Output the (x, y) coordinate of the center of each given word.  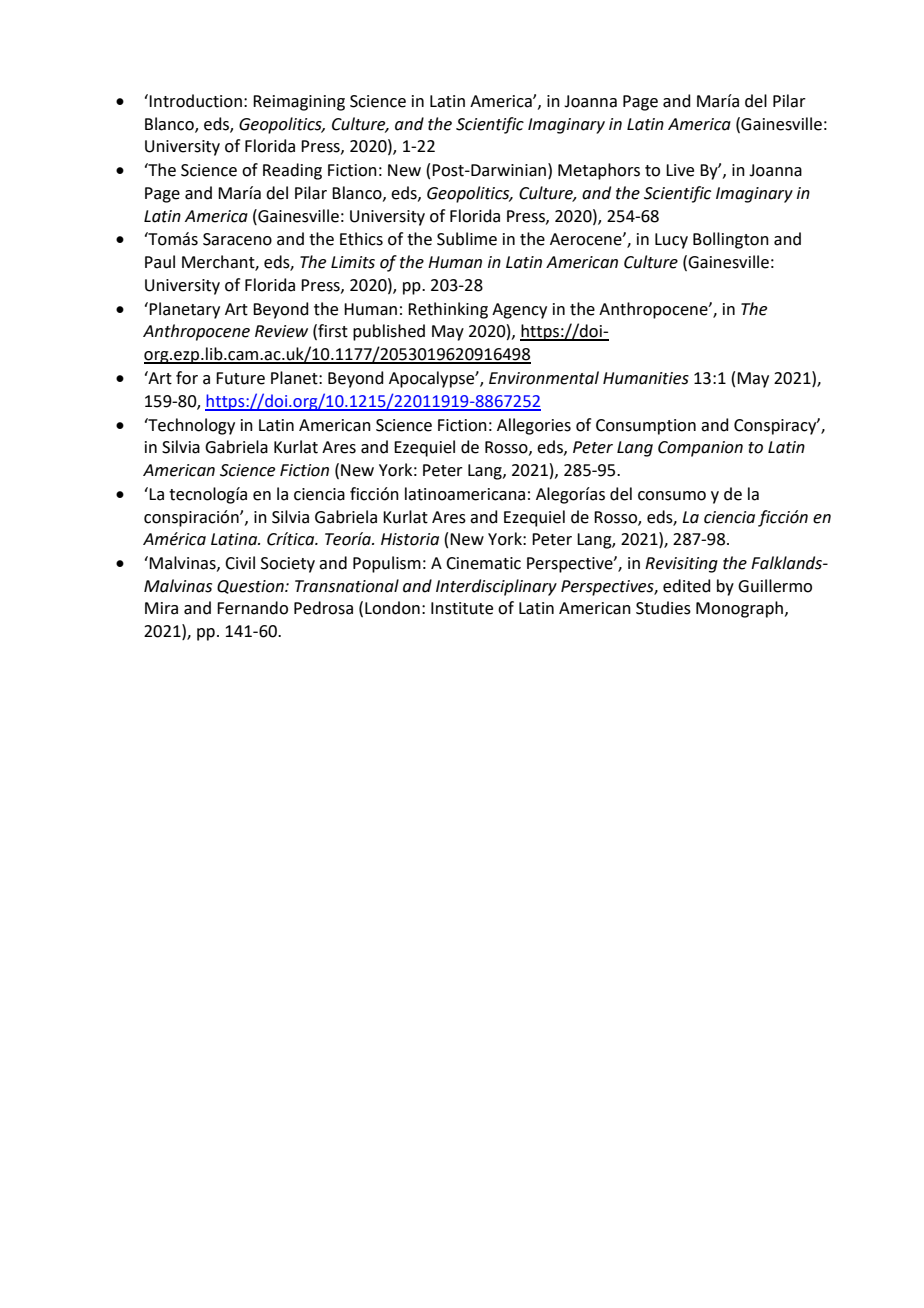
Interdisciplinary (496, 587)
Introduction (195, 101)
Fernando (252, 608)
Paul (160, 262)
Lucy (671, 241)
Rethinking (448, 310)
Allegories (534, 426)
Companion (700, 449)
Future (240, 378)
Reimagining (299, 103)
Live (680, 170)
